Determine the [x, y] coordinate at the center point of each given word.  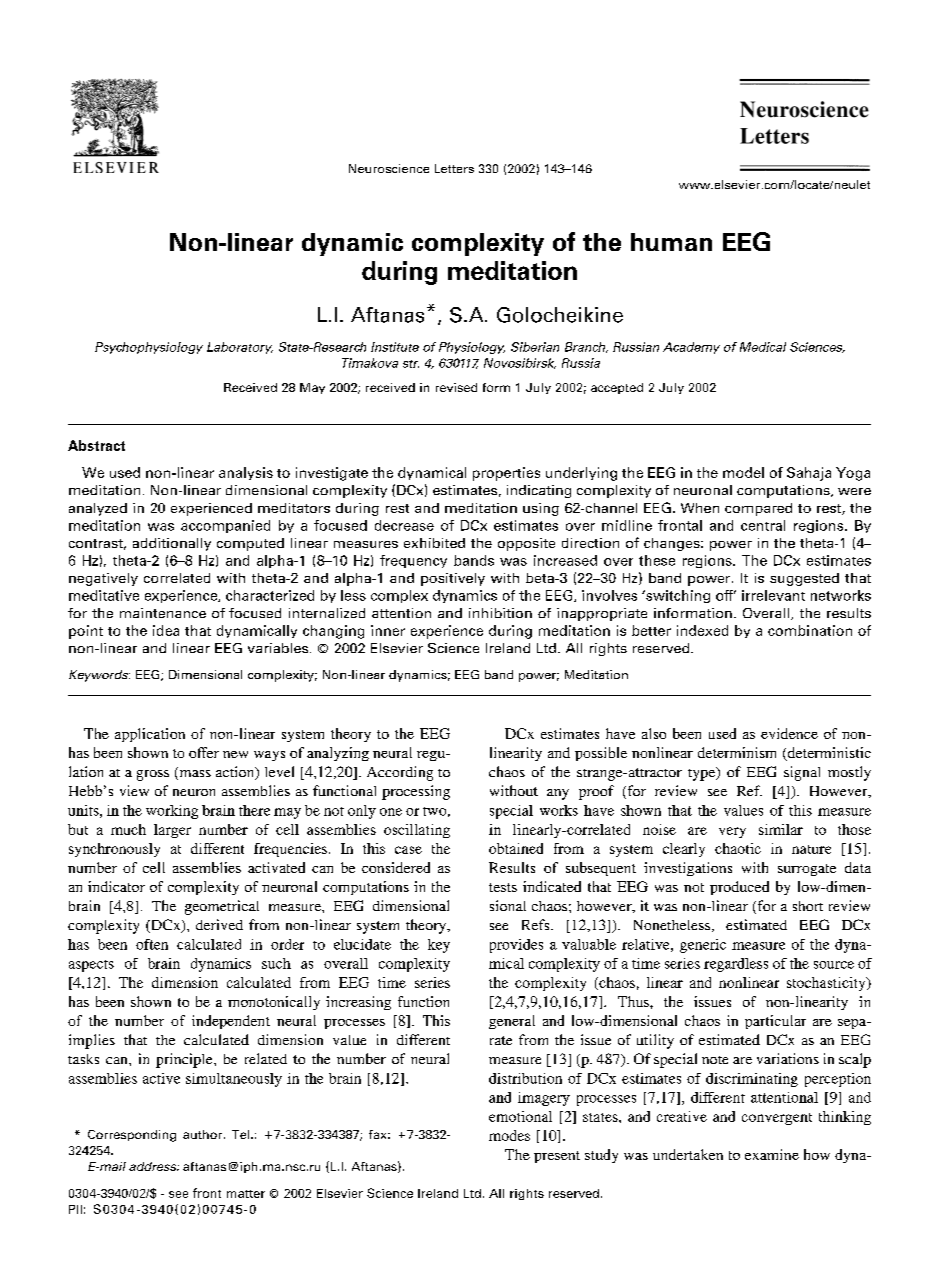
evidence [789, 733]
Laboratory [240, 348]
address [154, 1166]
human [671, 242]
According [400, 773]
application [150, 735]
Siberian [535, 347]
